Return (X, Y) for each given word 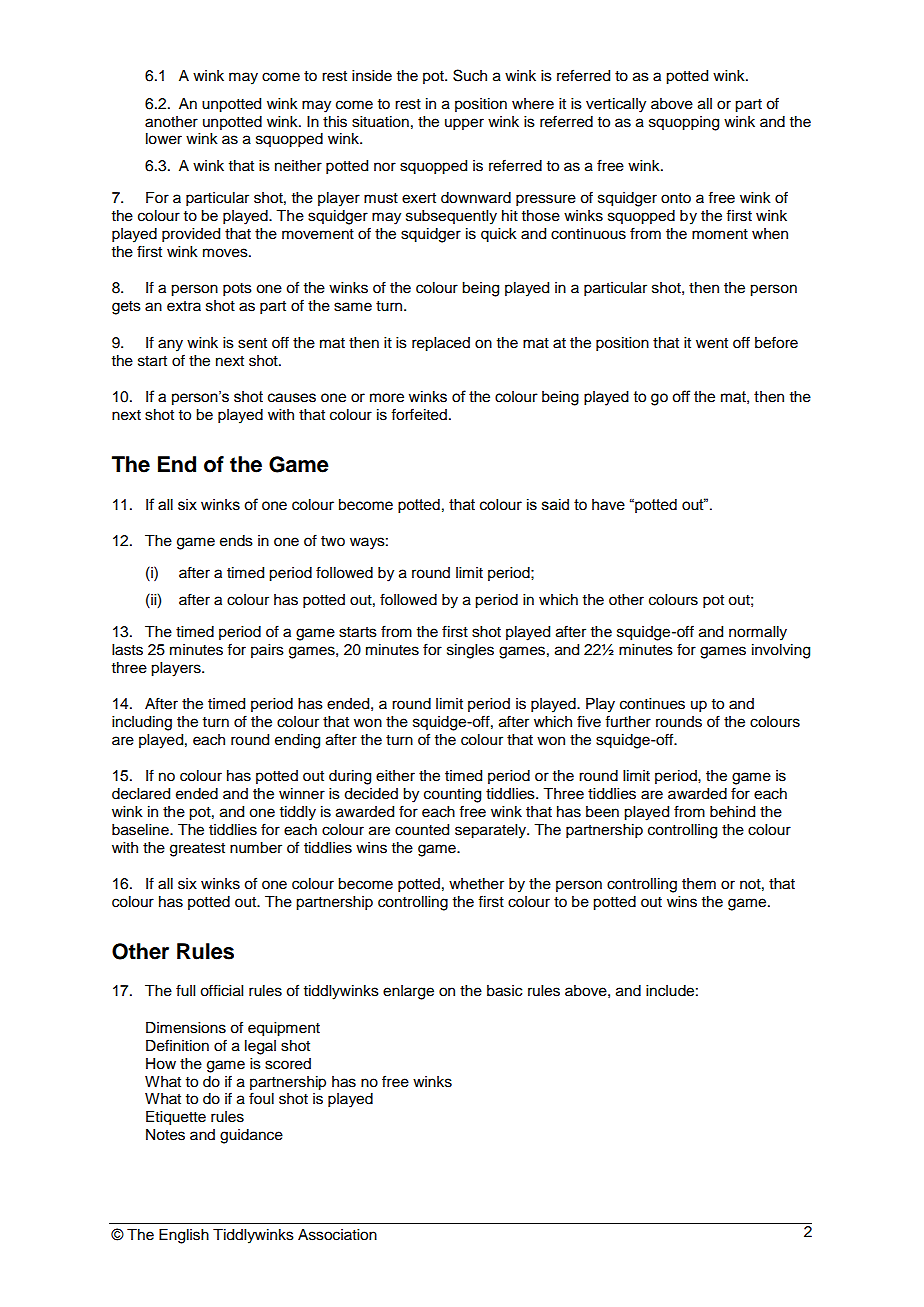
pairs (267, 651)
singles (470, 651)
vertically (616, 105)
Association (337, 1235)
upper (464, 124)
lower (164, 139)
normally (758, 633)
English (184, 1236)
